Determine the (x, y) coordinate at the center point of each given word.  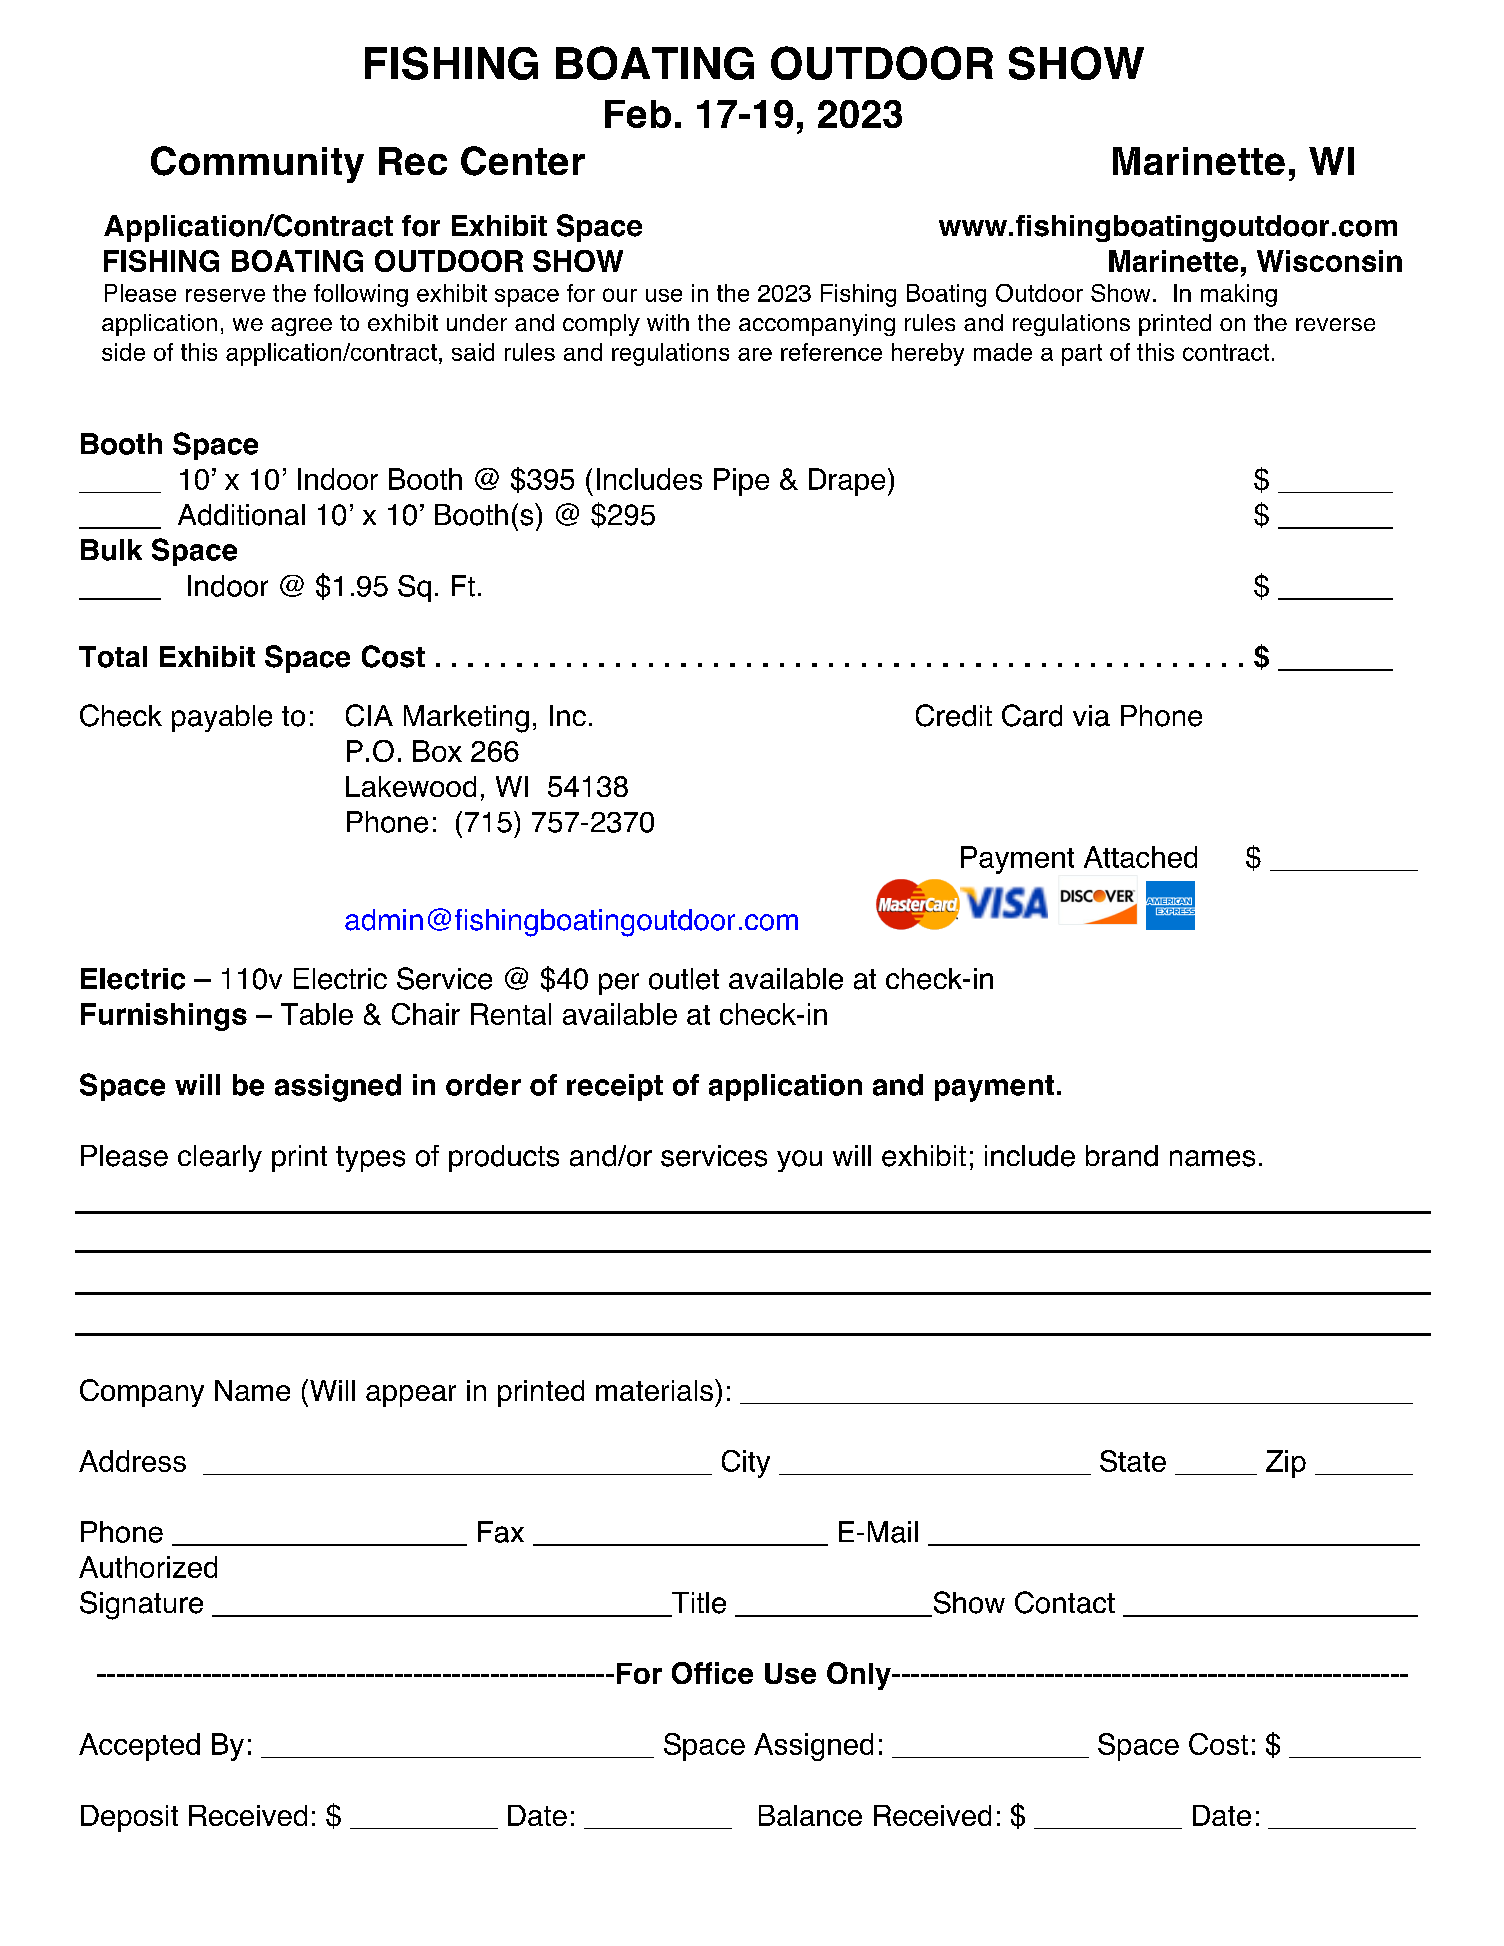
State (1133, 1461)
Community (257, 164)
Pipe (741, 482)
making (1239, 295)
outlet (684, 979)
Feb (638, 114)
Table (317, 1014)
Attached (1140, 857)
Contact (1065, 1602)
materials (654, 1390)
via (1091, 716)
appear (411, 1396)
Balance (810, 1815)
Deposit (129, 1818)
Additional (241, 515)
